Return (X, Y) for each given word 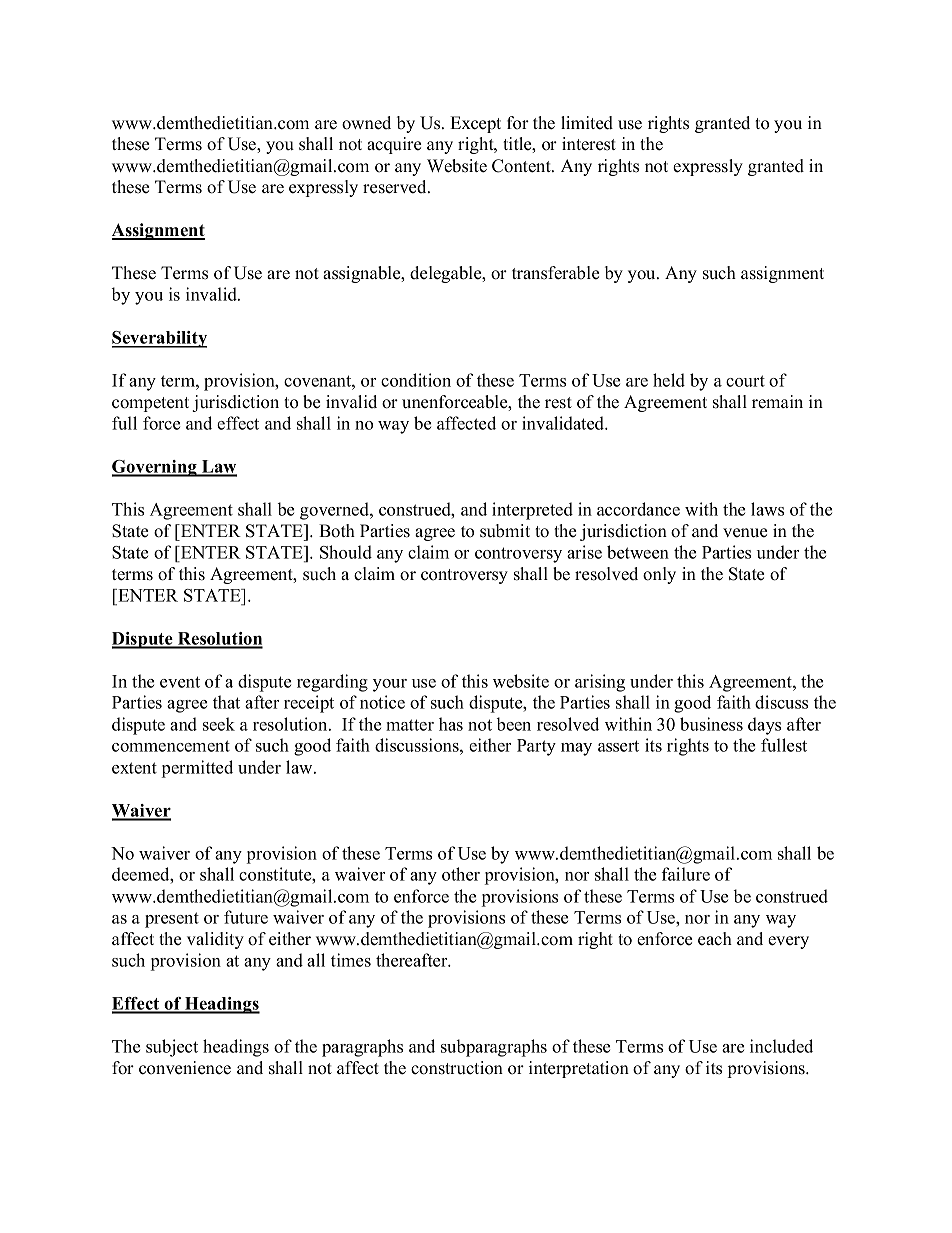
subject (172, 1048)
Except (475, 124)
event (180, 682)
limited (587, 123)
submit (505, 531)
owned (366, 123)
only (659, 575)
